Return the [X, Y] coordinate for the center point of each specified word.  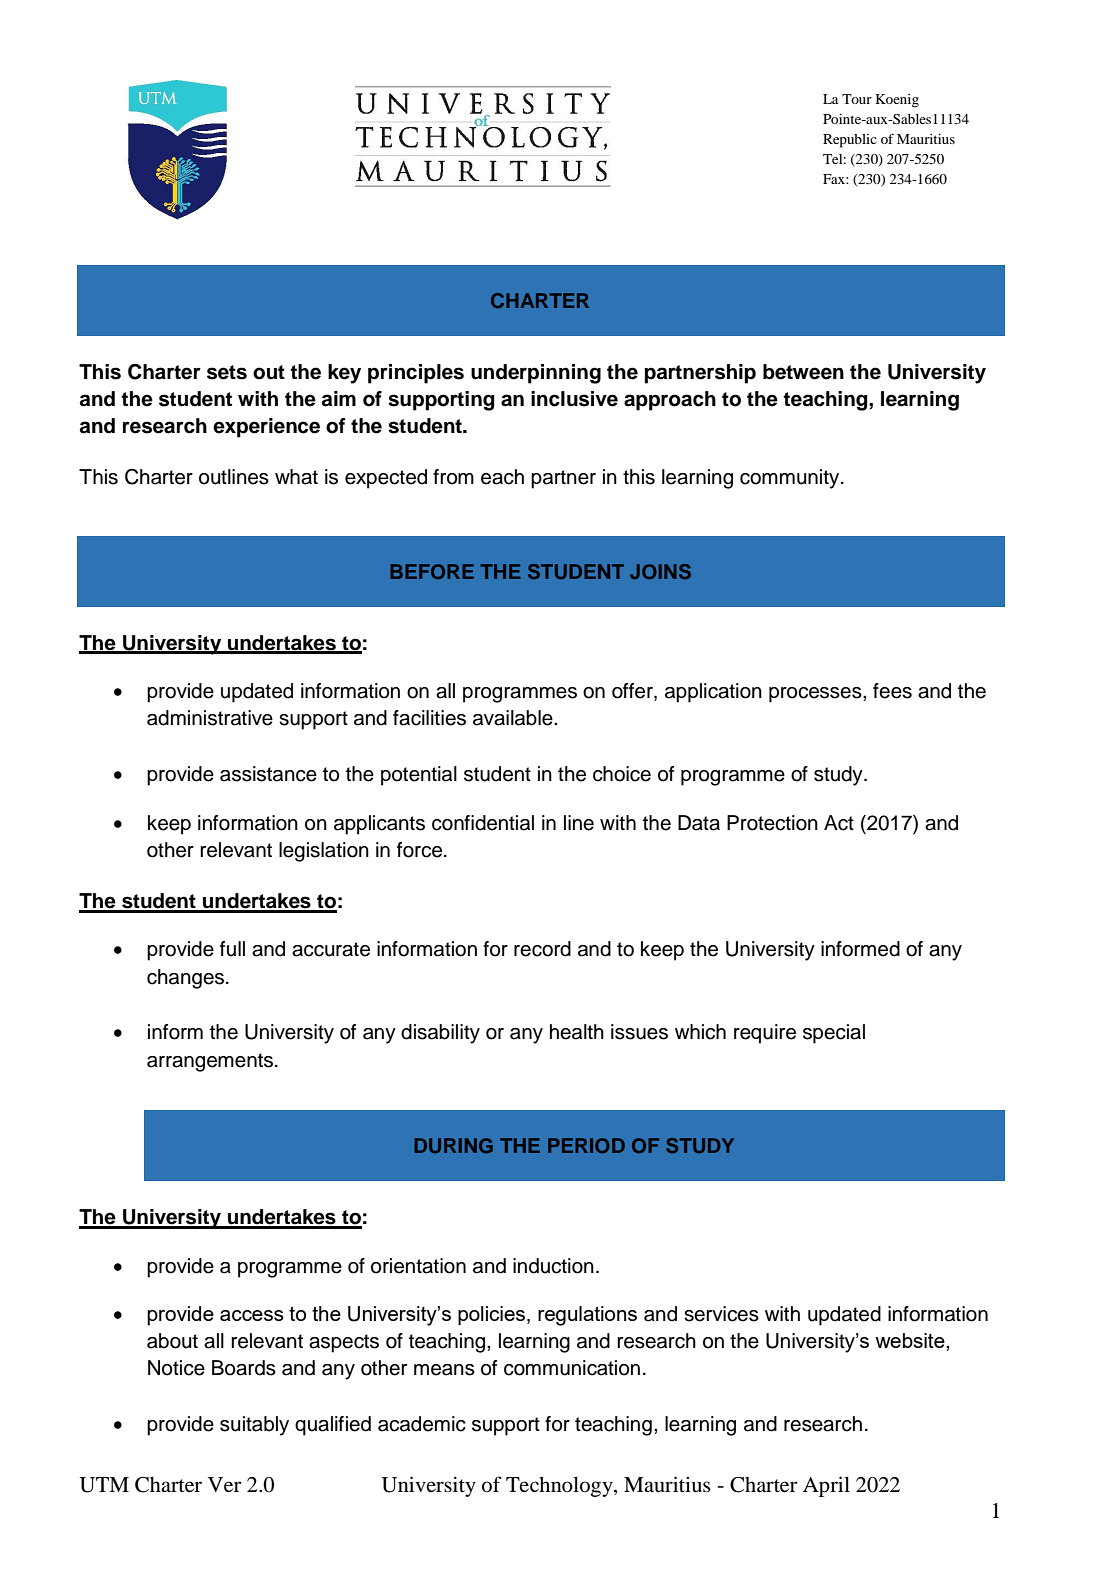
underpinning [536, 374]
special [834, 1034]
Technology [560, 1487]
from [453, 477]
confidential [483, 823]
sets [227, 372]
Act [839, 823]
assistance [268, 774]
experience [266, 428]
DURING [453, 1145]
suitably [254, 1426]
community [791, 479]
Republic [850, 141]
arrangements [211, 1062]
